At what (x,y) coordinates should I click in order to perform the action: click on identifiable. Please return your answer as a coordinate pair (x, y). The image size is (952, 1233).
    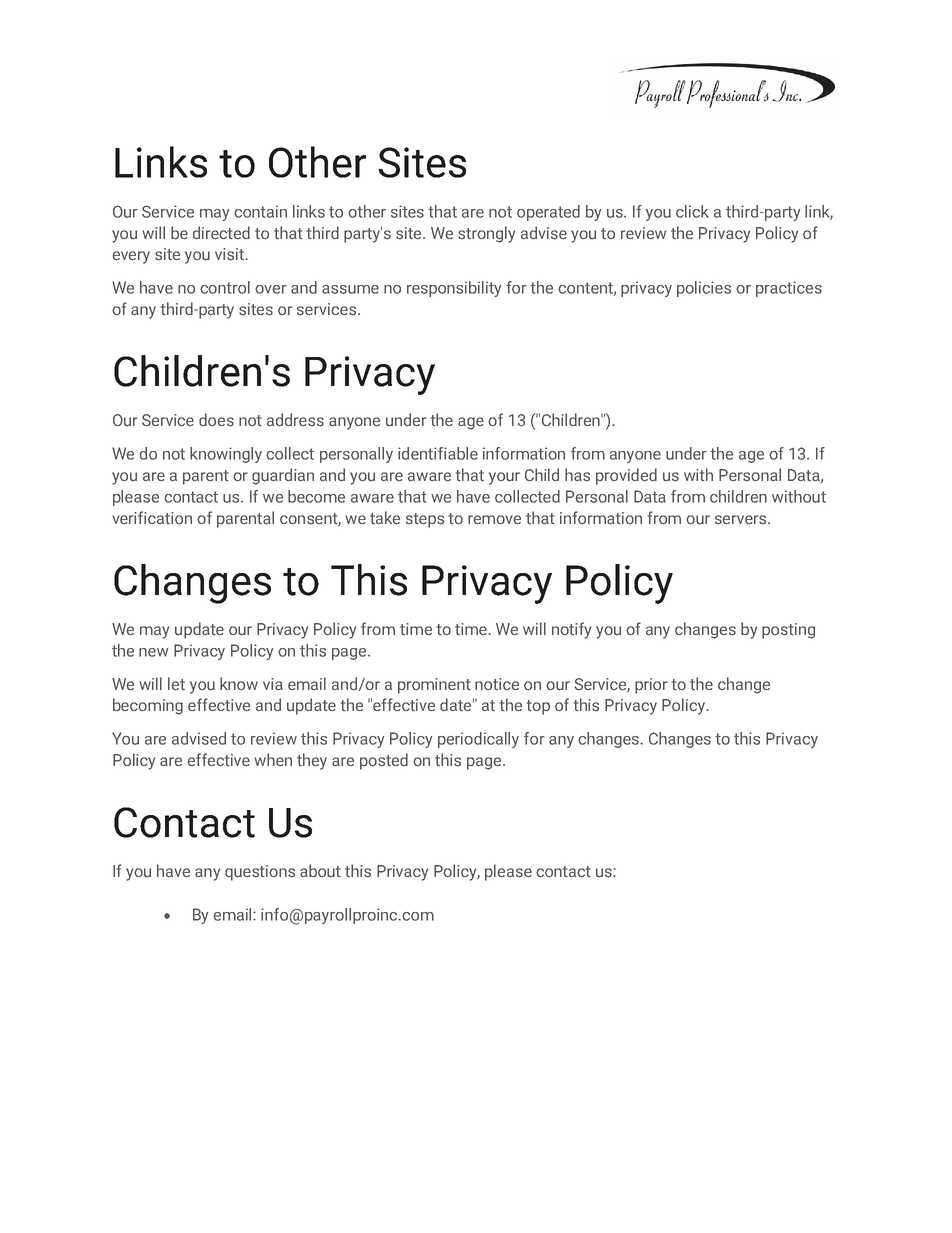
    Looking at the image, I should click on (438, 453).
